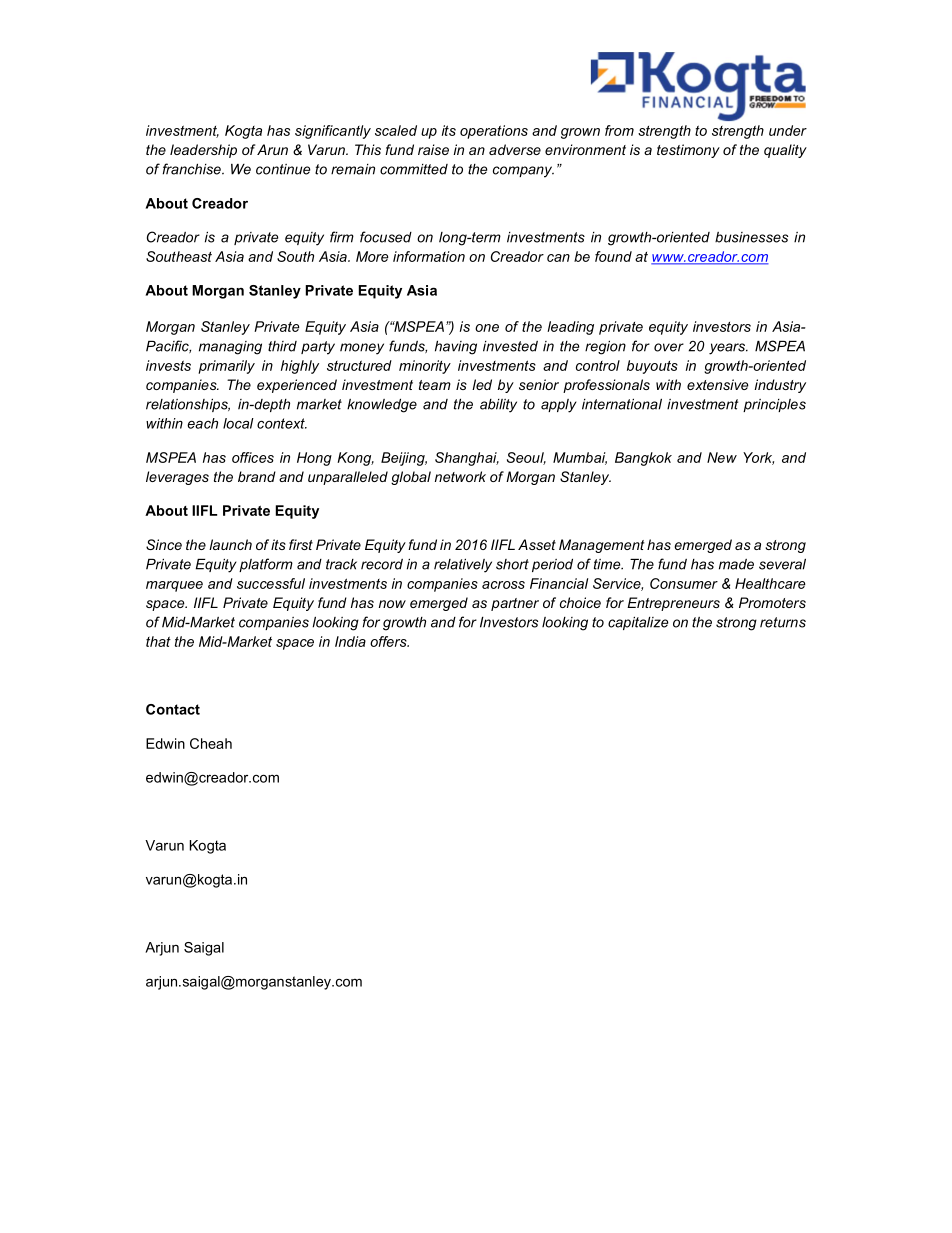 This document has height=1233, width=952. I want to click on testimony, so click(688, 151).
